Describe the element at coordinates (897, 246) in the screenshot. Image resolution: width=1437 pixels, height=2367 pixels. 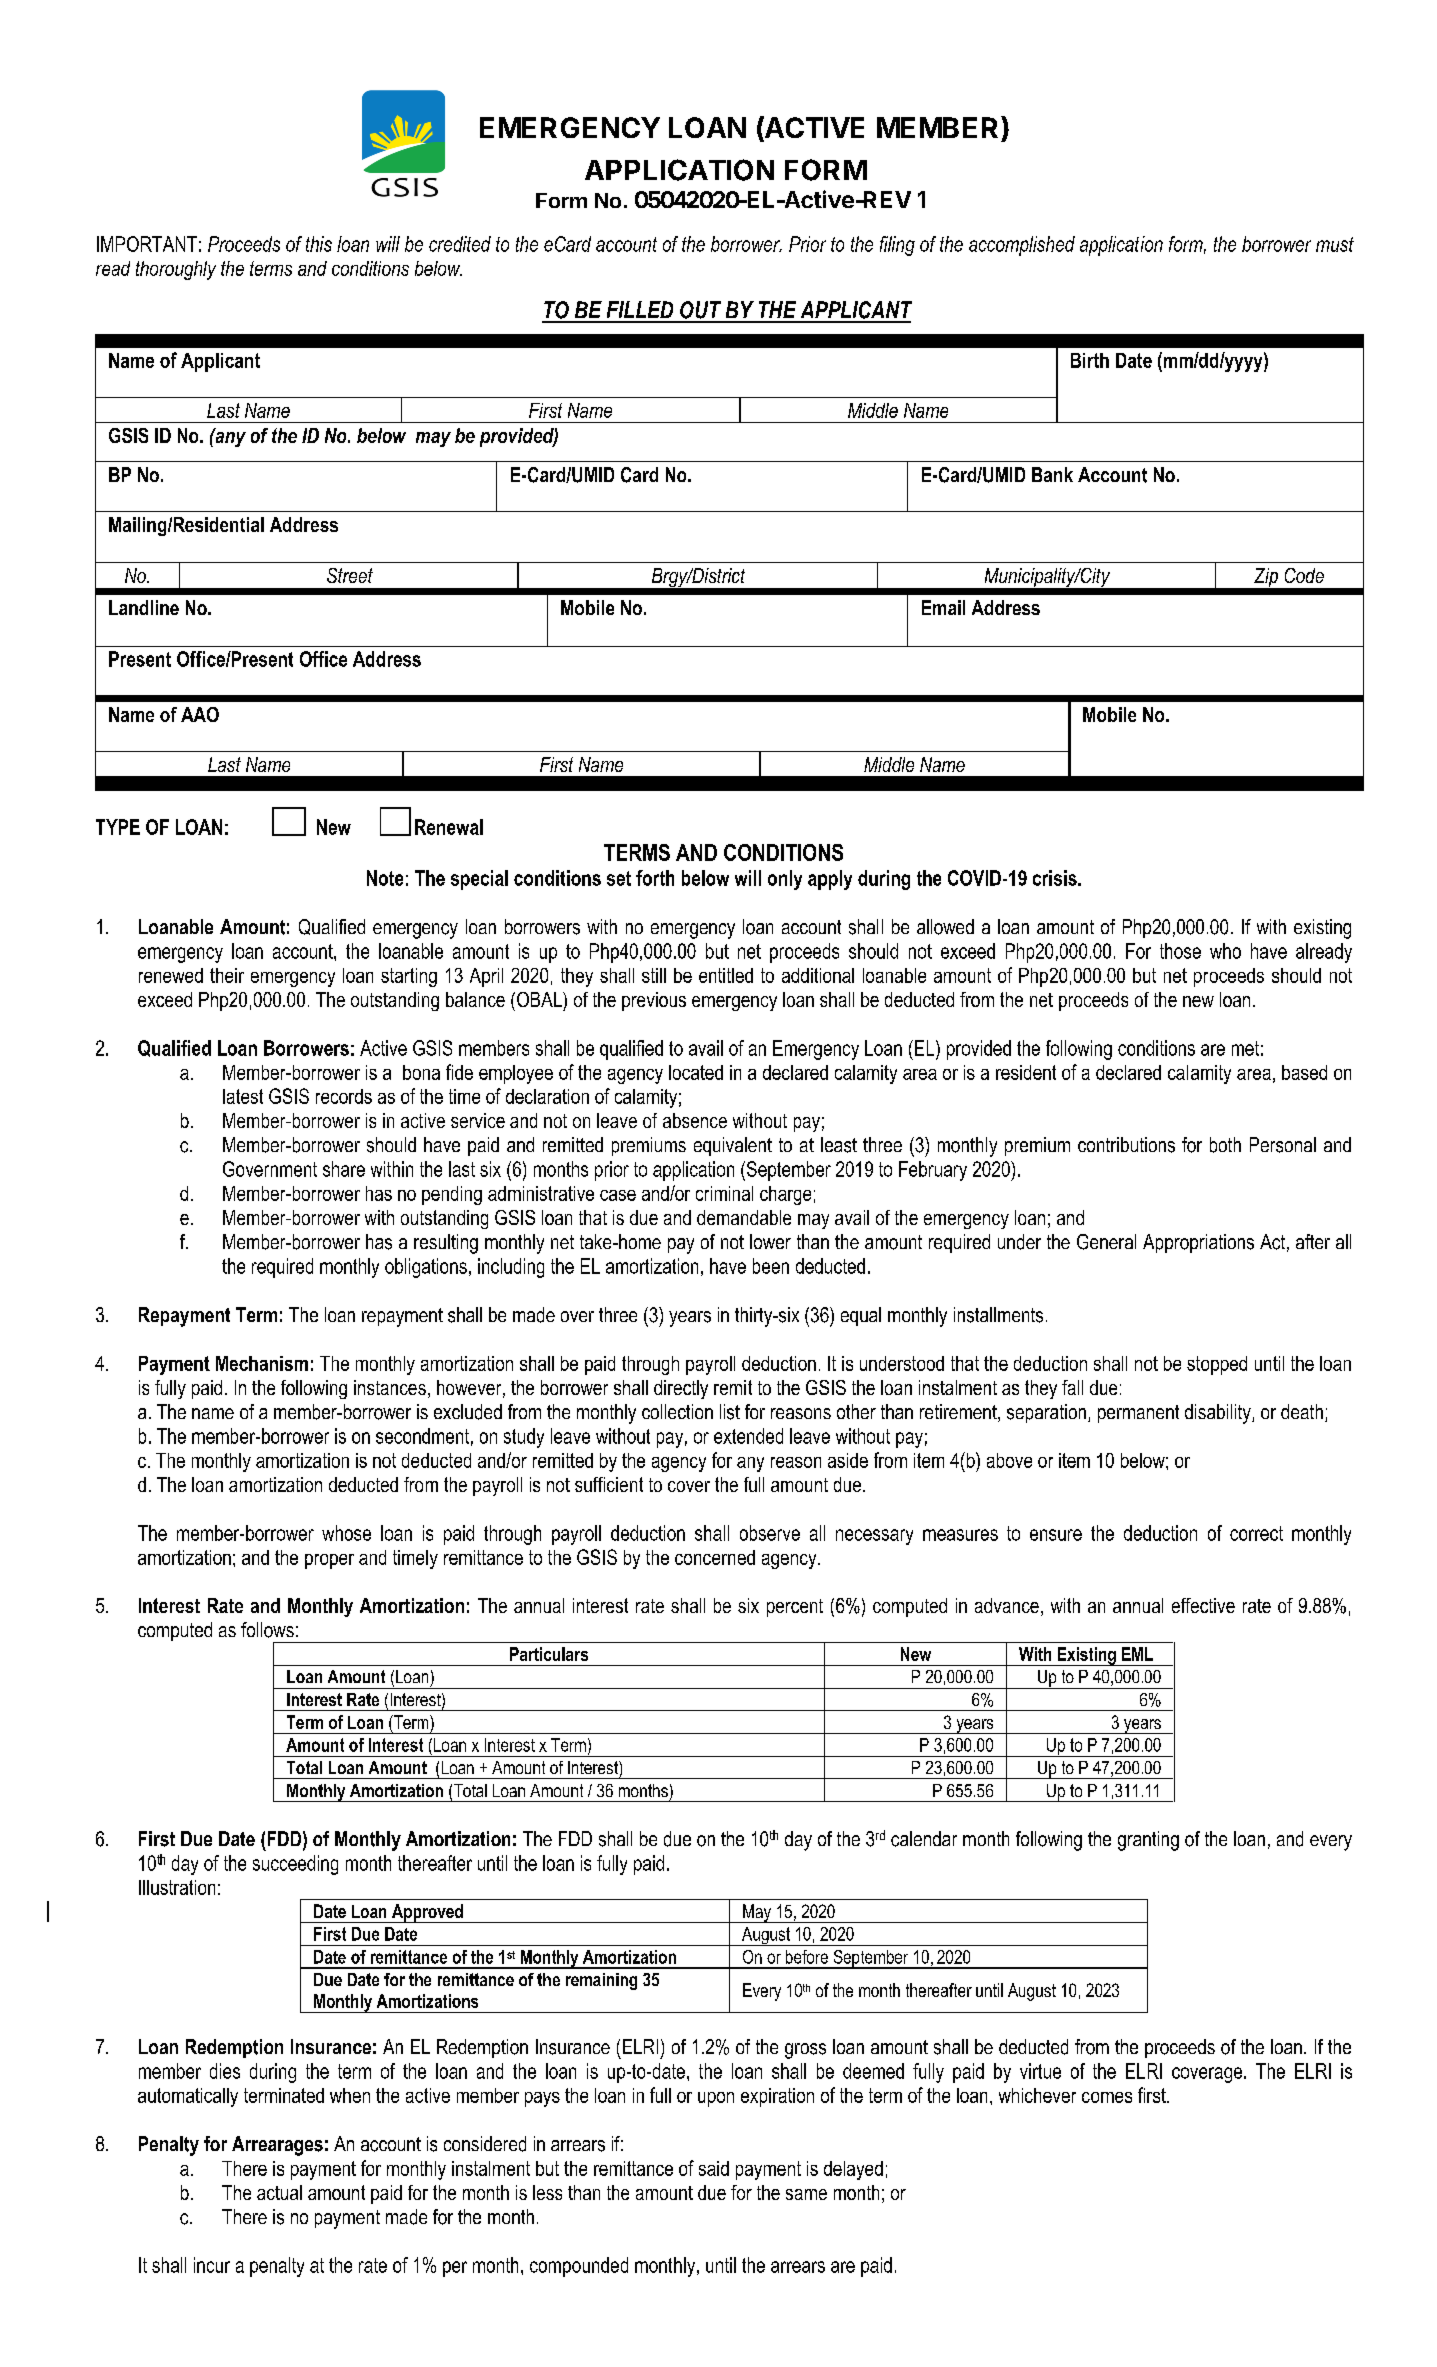
I see `filing` at that location.
